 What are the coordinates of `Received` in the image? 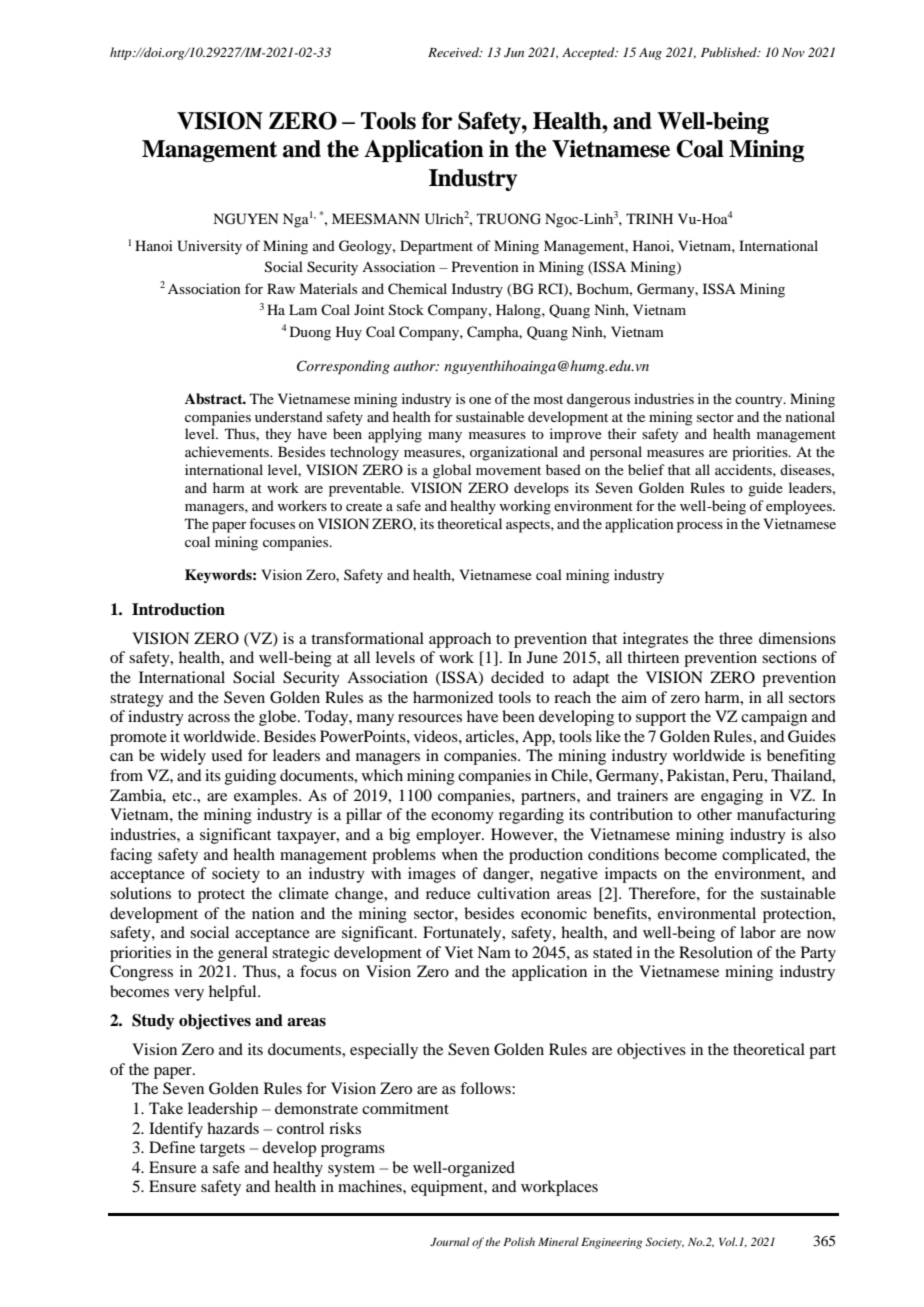 It's located at (455, 52).
